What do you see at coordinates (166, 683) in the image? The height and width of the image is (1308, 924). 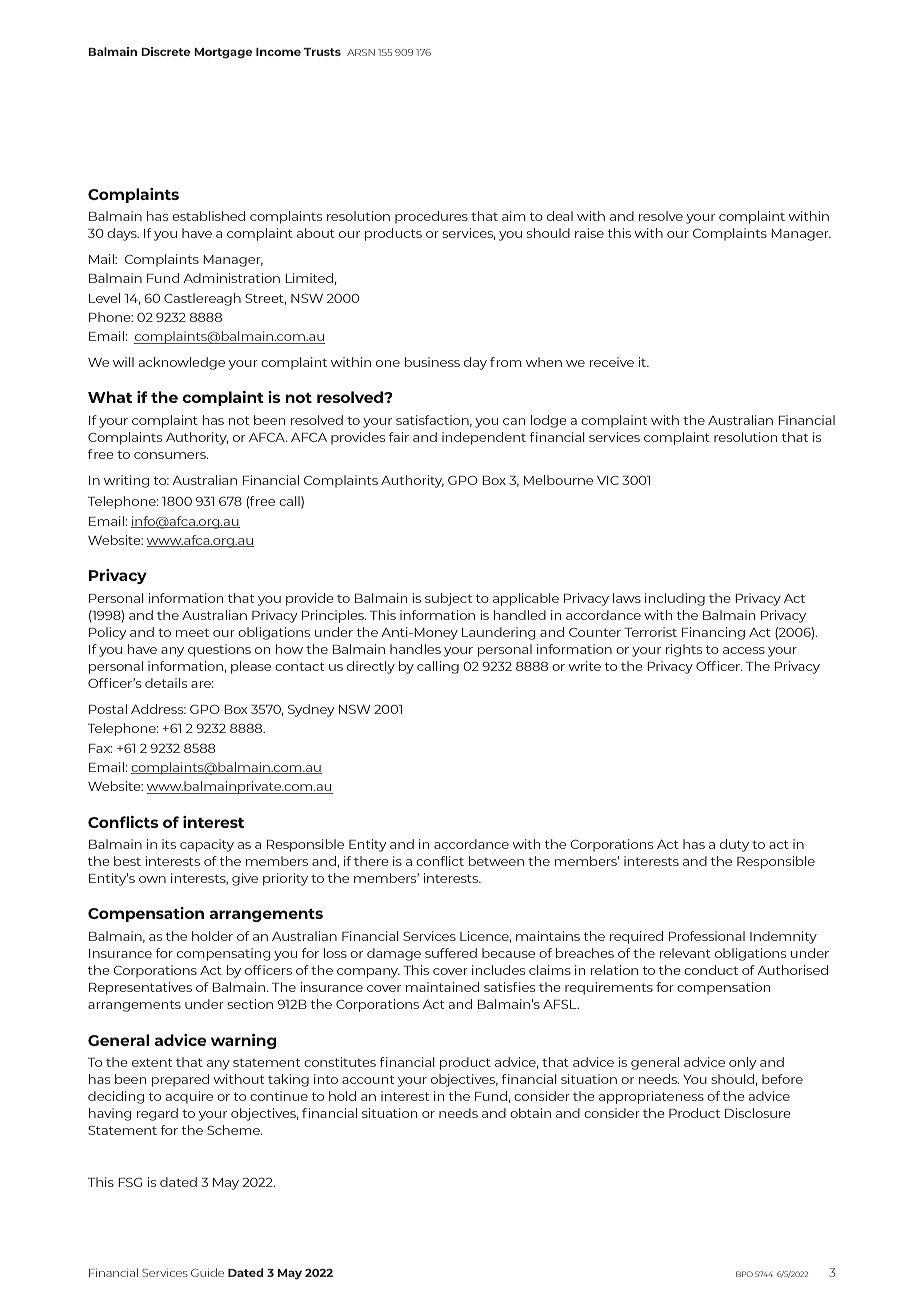 I see `details` at bounding box center [166, 683].
